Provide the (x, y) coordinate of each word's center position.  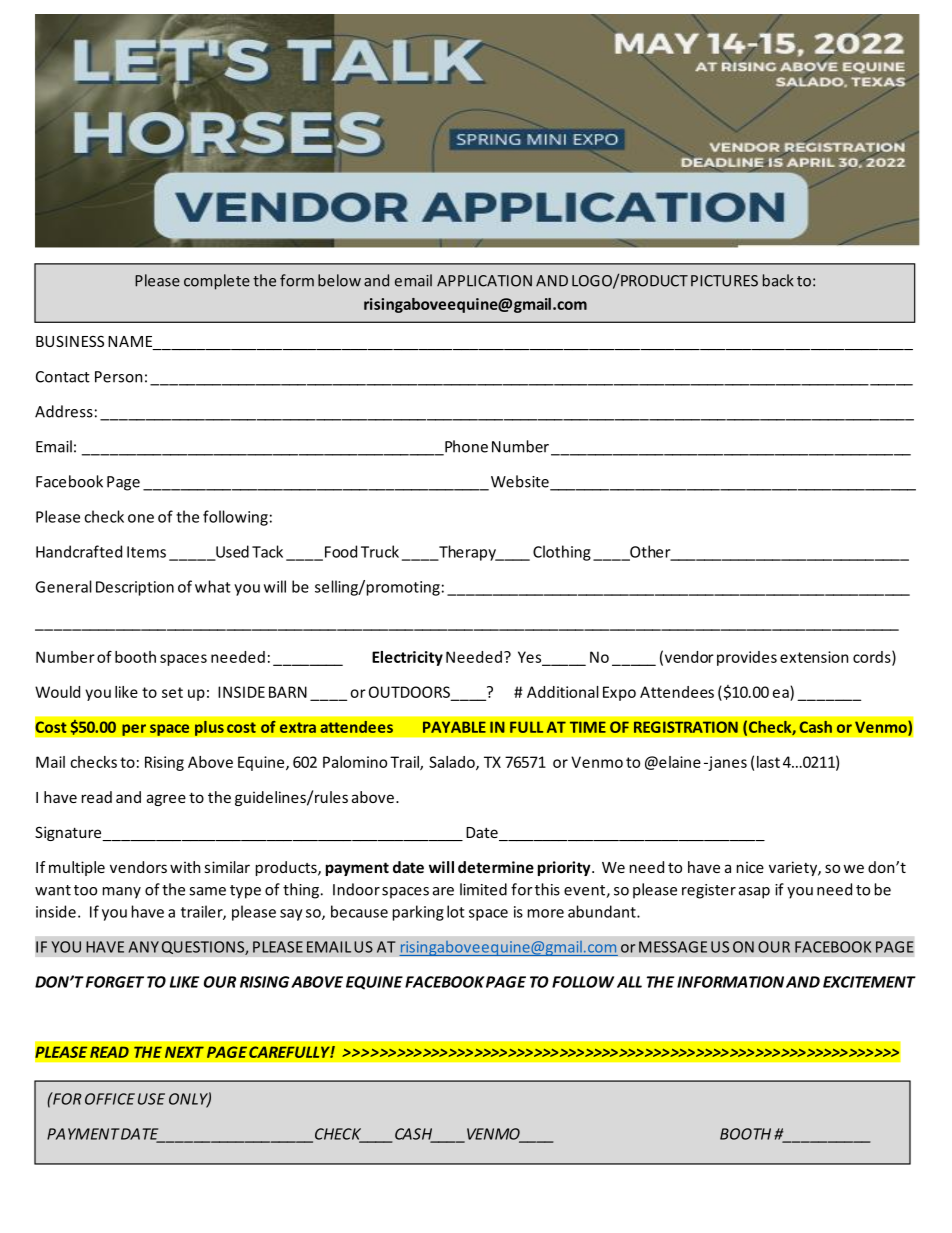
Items (146, 552)
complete (217, 282)
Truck (380, 551)
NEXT (184, 1052)
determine (496, 867)
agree (166, 800)
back (778, 280)
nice (750, 867)
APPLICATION (484, 281)
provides (747, 658)
